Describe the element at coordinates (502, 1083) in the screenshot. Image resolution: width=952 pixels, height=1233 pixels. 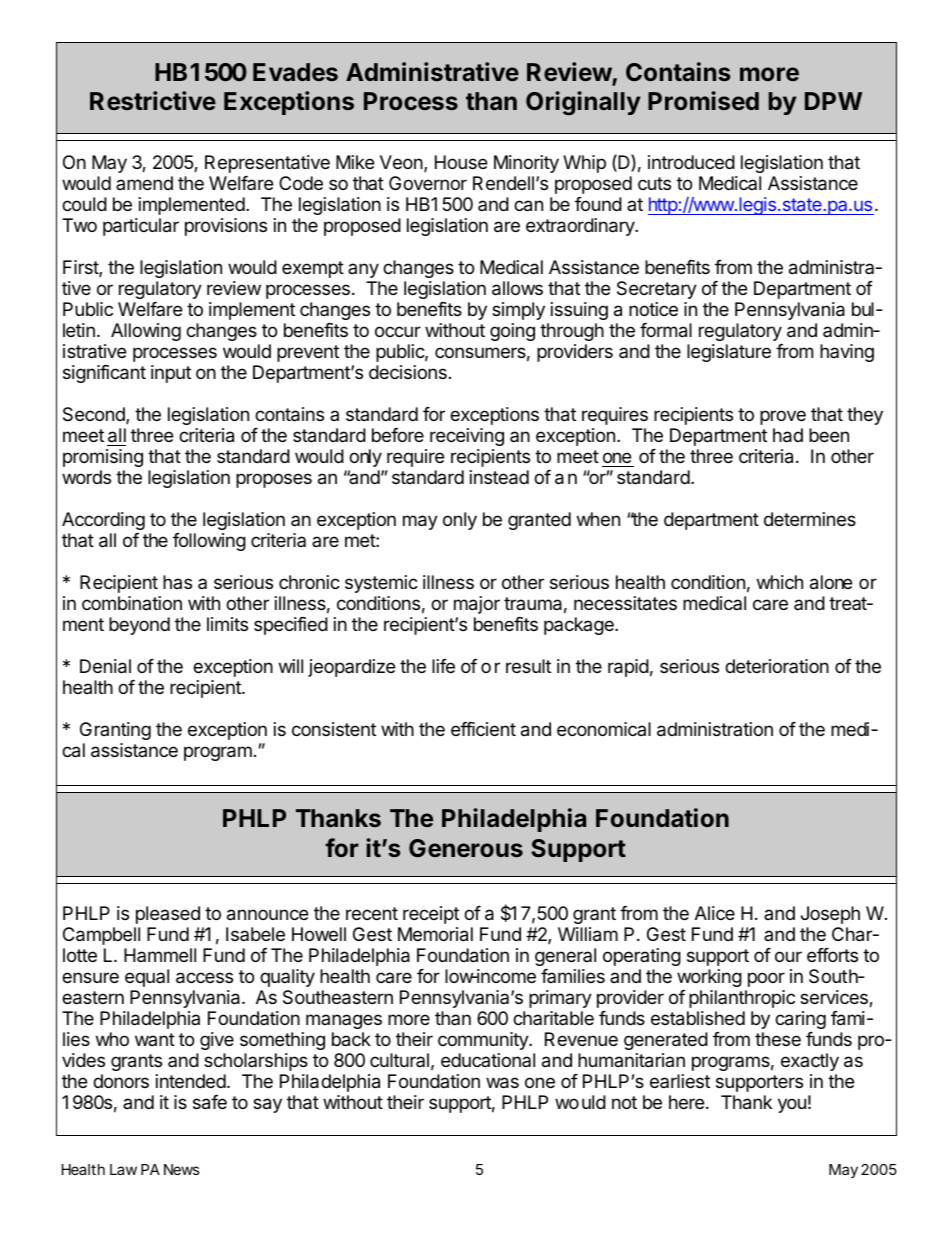
I see `was` at that location.
